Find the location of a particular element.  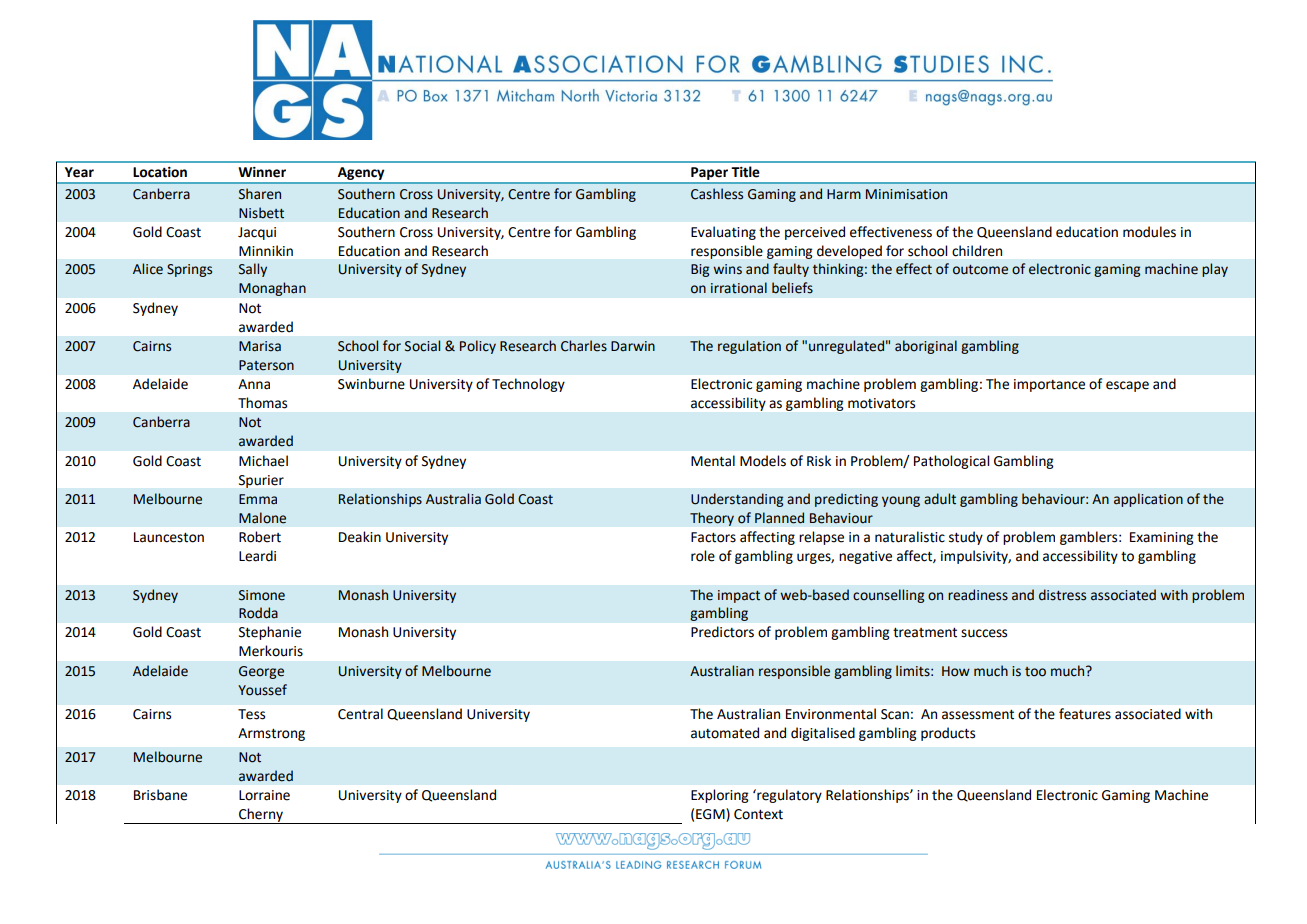

Lorraine is located at coordinates (264, 795).
